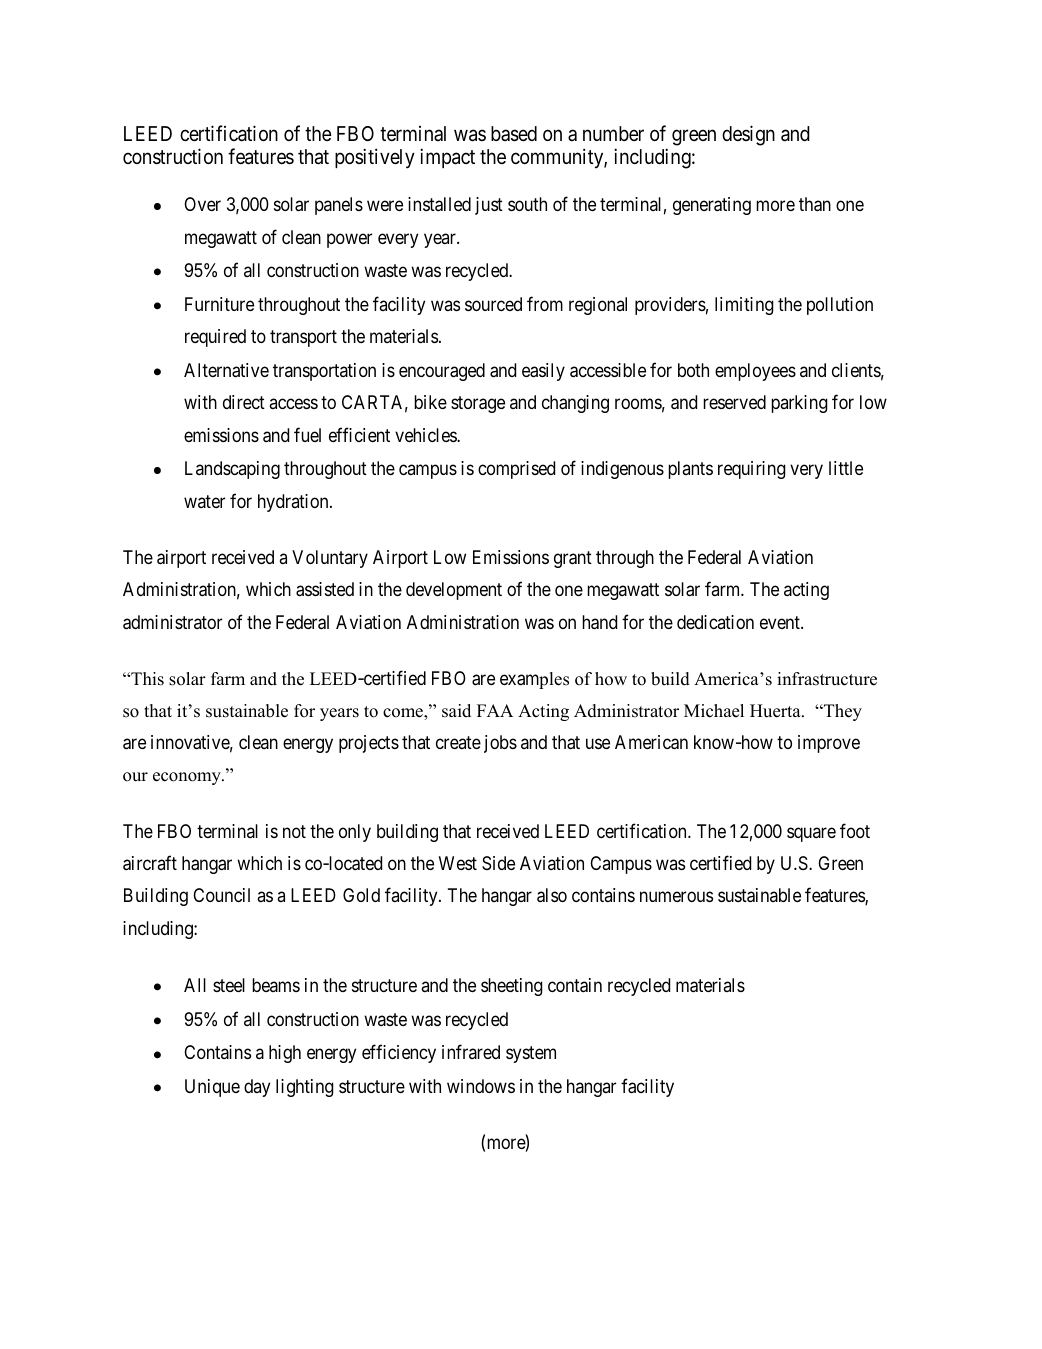  Describe the element at coordinates (531, 1055) in the document. I see `system` at that location.
